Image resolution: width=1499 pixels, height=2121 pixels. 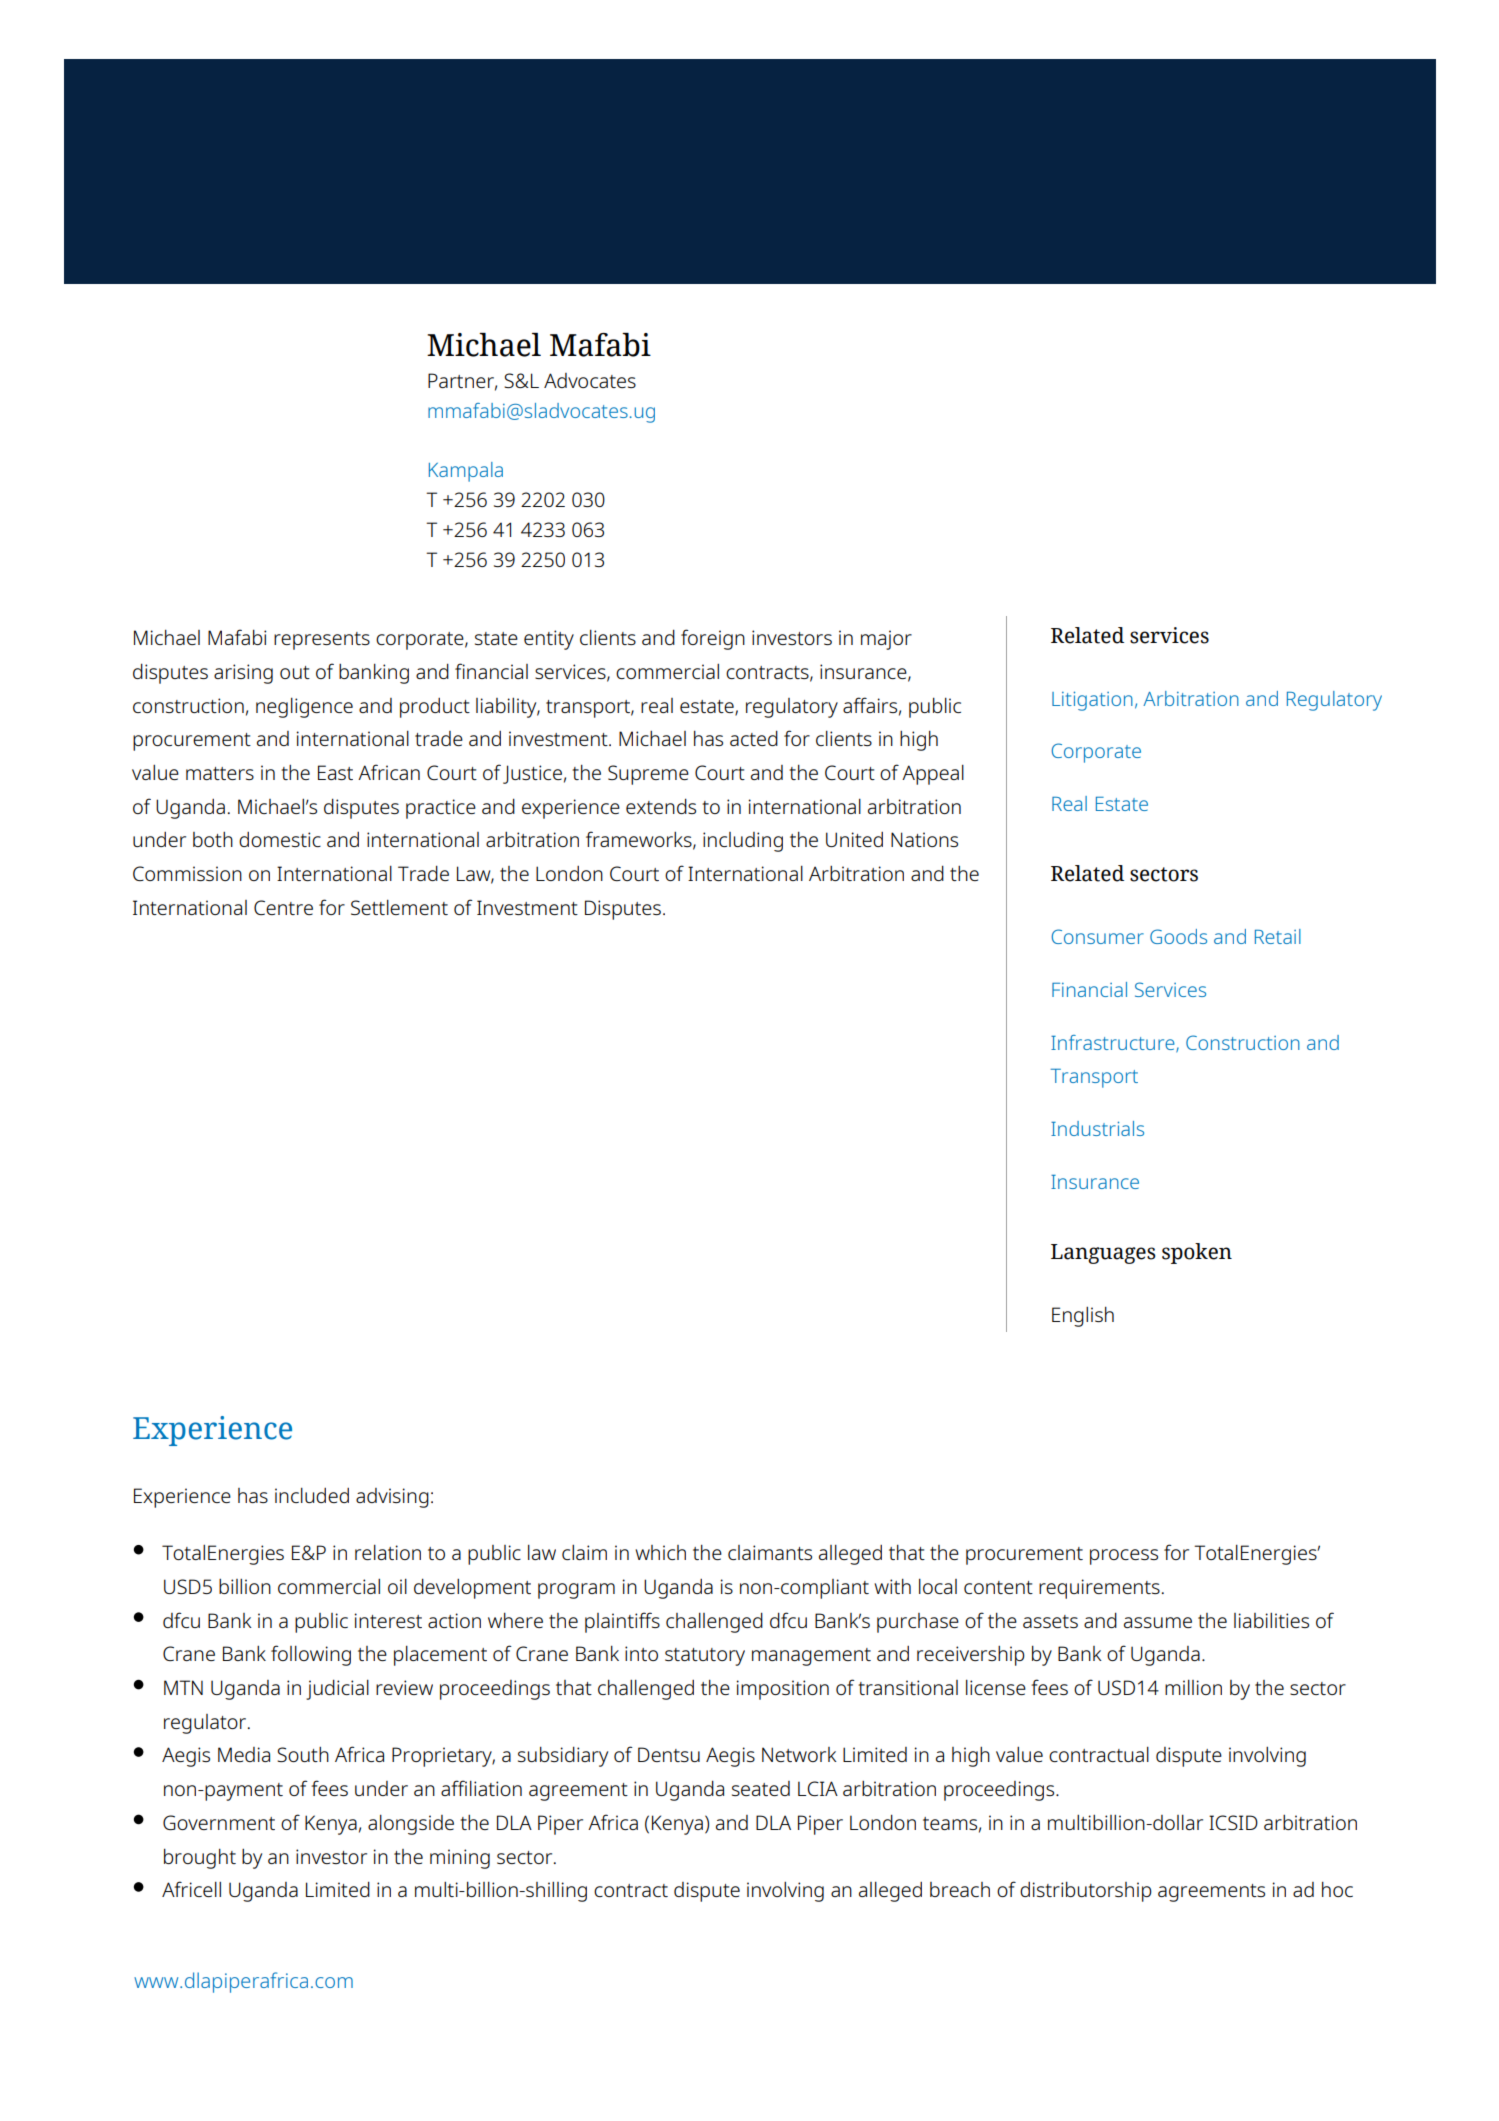 I want to click on foreign, so click(x=713, y=639).
